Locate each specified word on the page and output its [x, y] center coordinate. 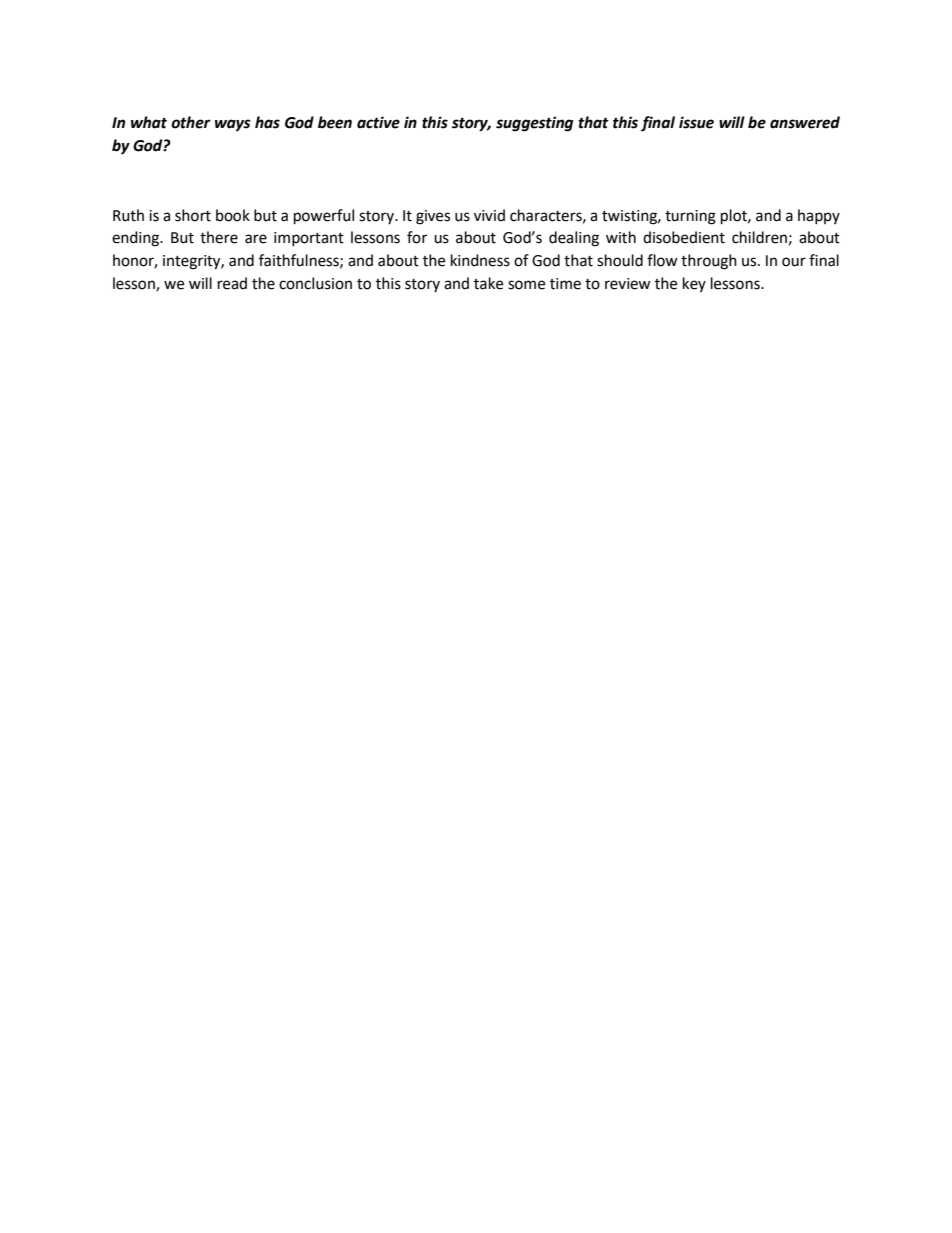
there [219, 237]
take [488, 283]
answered [805, 122]
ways [233, 125]
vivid [489, 215]
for [417, 237]
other [191, 122]
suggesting [534, 124]
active [378, 122]
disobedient [684, 237]
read [232, 283]
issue [696, 122]
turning [690, 217]
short [193, 215]
